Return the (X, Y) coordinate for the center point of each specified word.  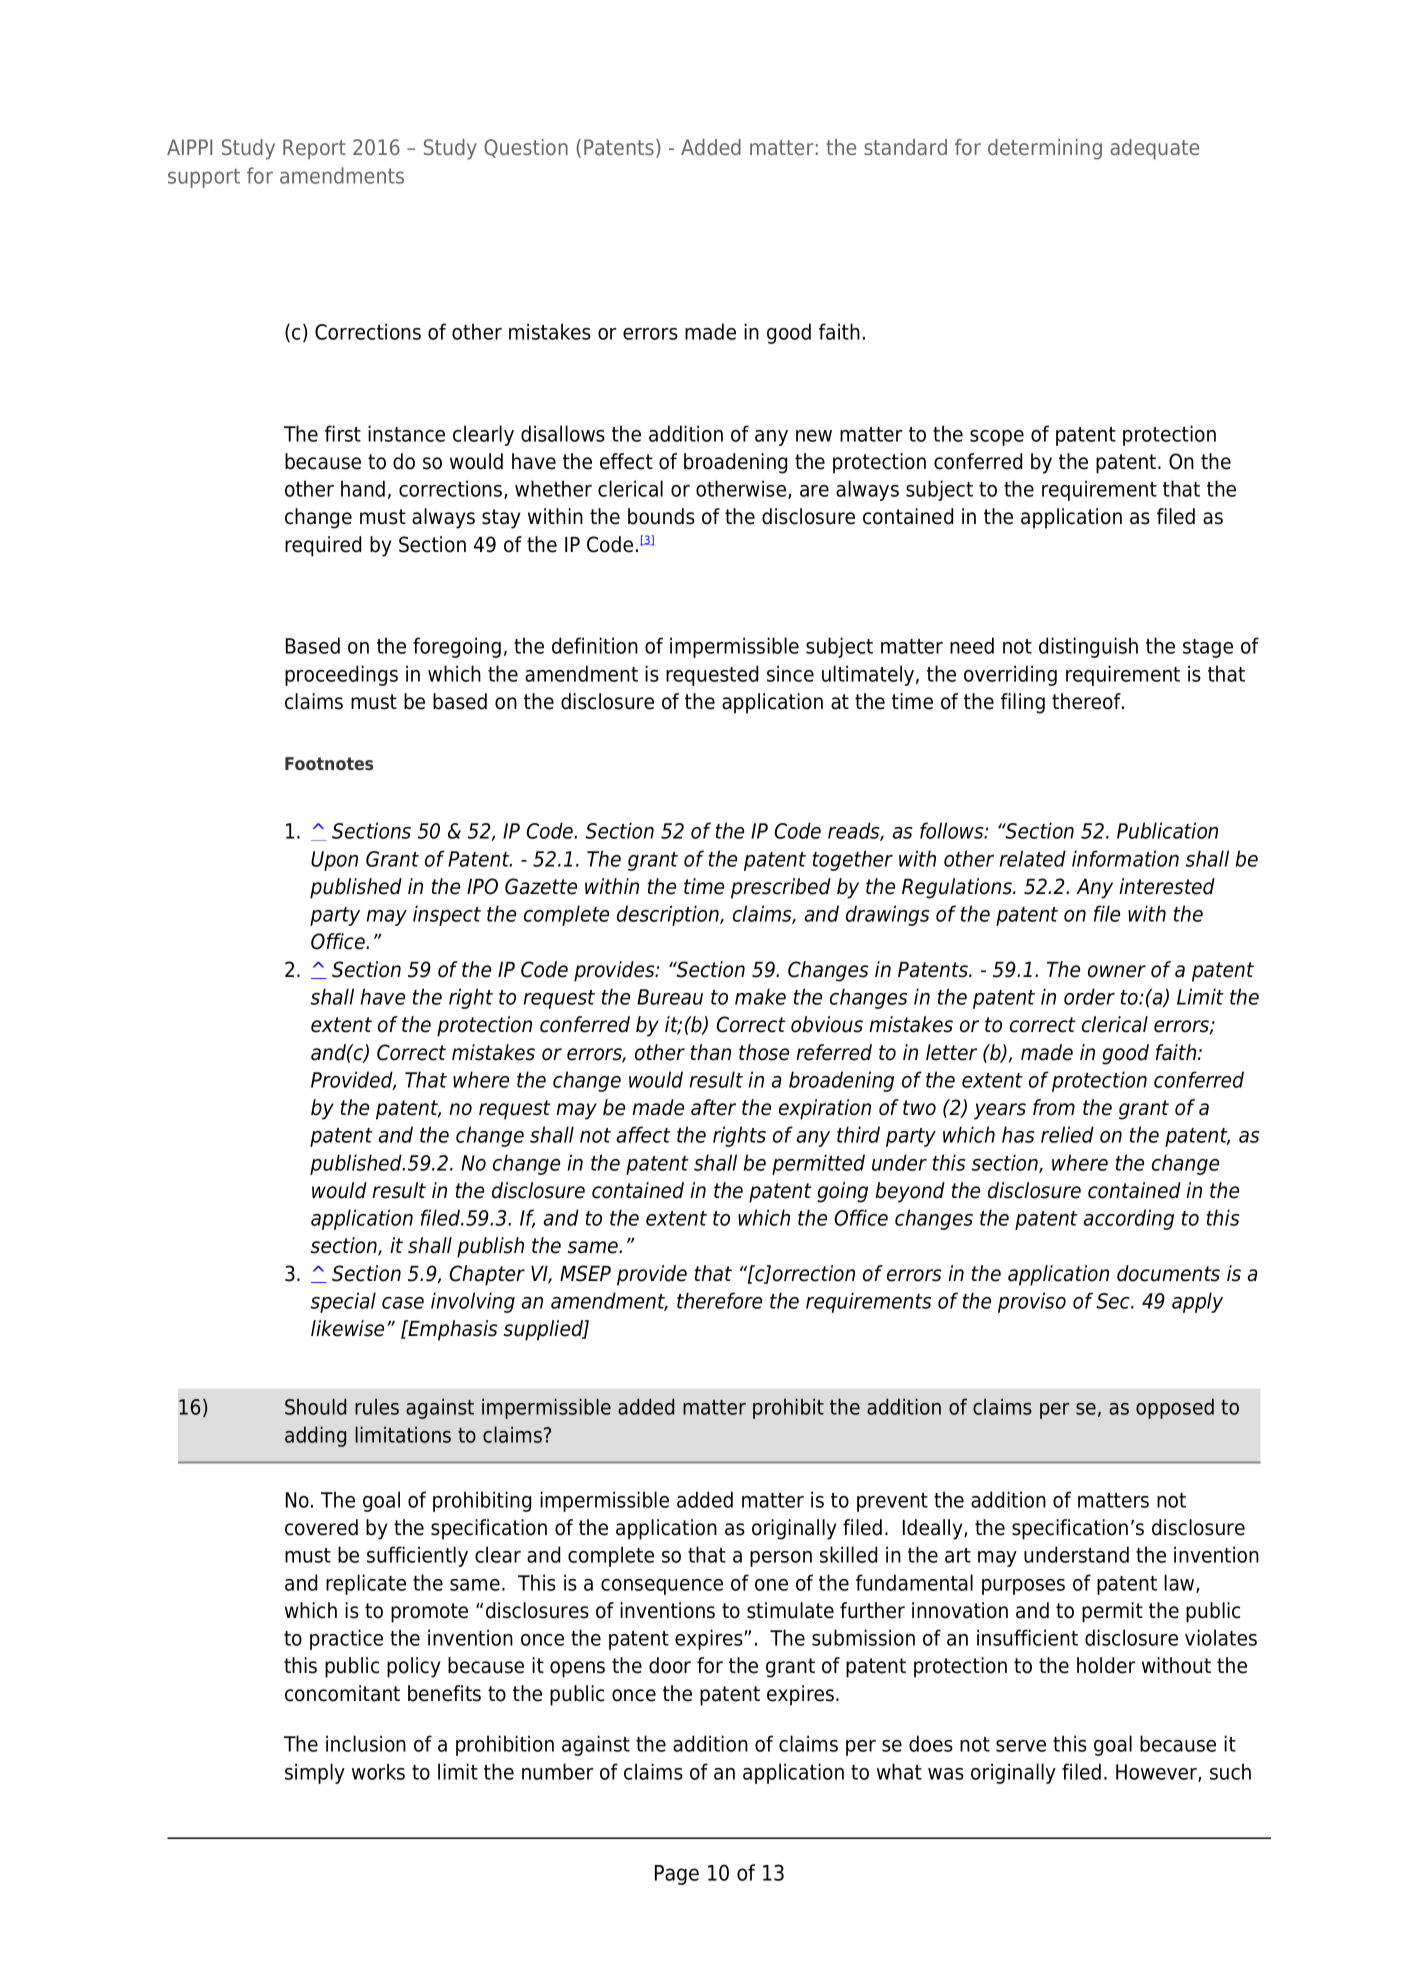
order (1089, 996)
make (760, 996)
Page (677, 1875)
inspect (447, 915)
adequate (1154, 149)
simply (315, 1773)
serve (1021, 1746)
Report (314, 149)
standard (905, 147)
